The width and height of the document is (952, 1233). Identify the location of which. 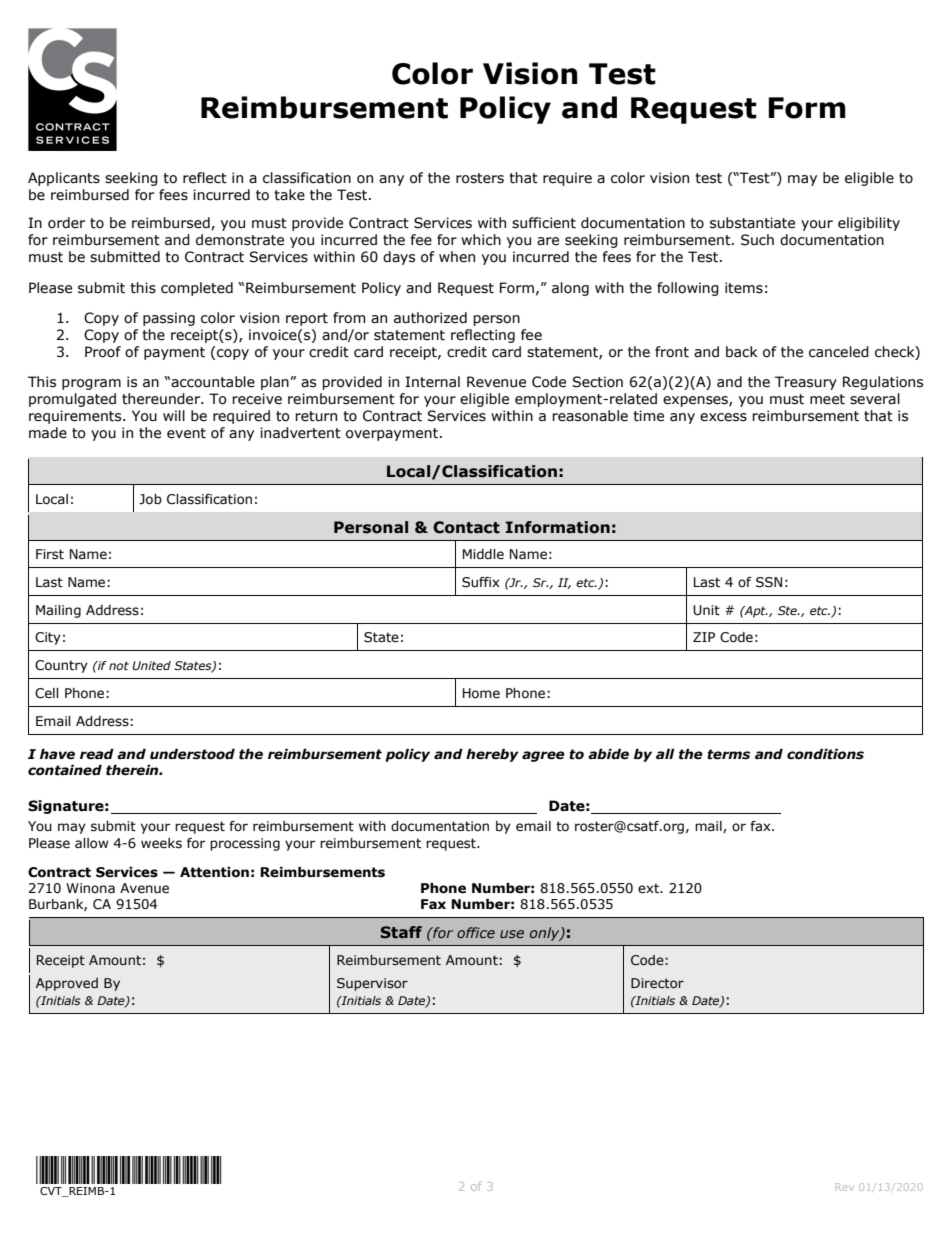
(481, 240).
